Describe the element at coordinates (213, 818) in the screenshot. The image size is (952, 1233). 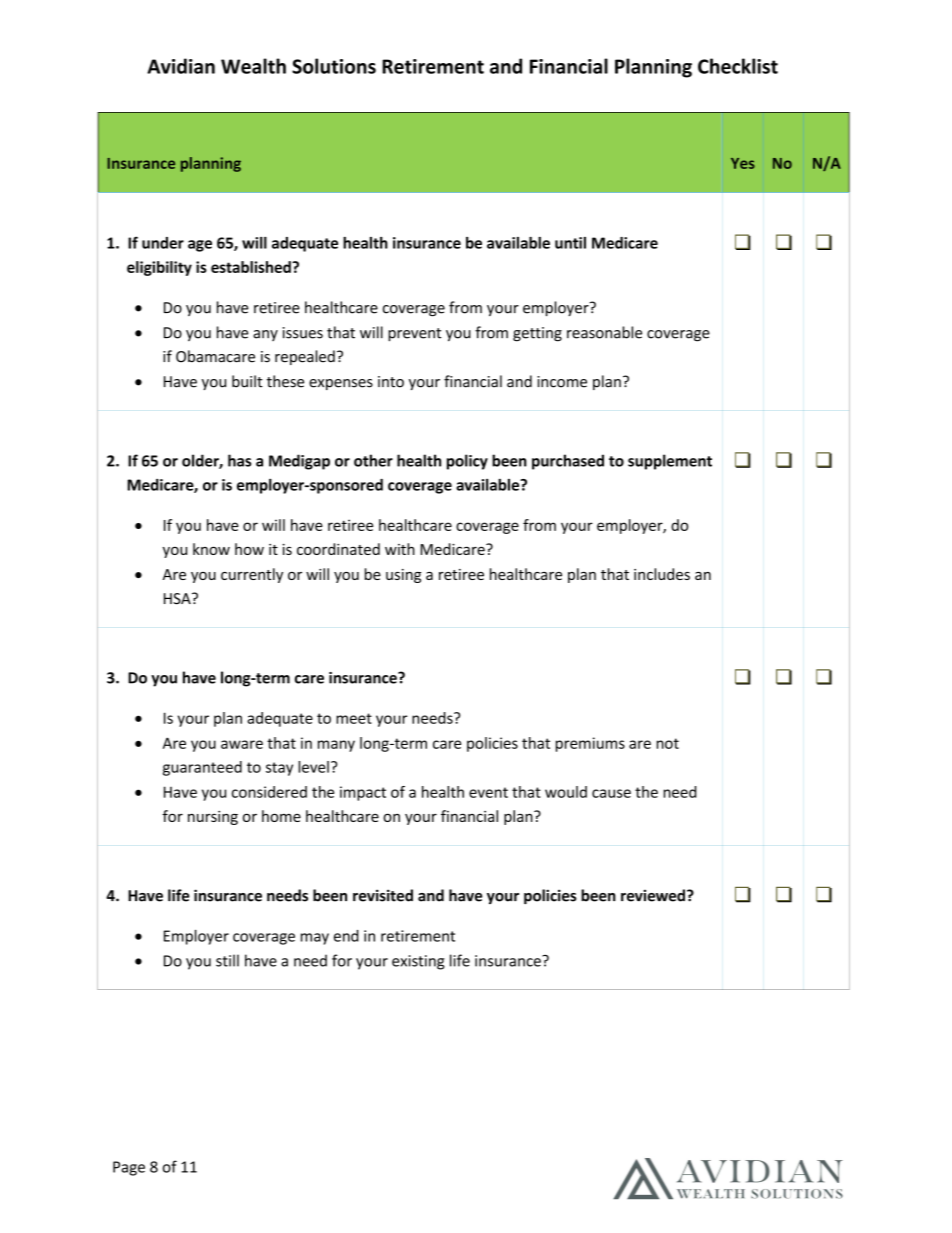
I see `nursing` at that location.
